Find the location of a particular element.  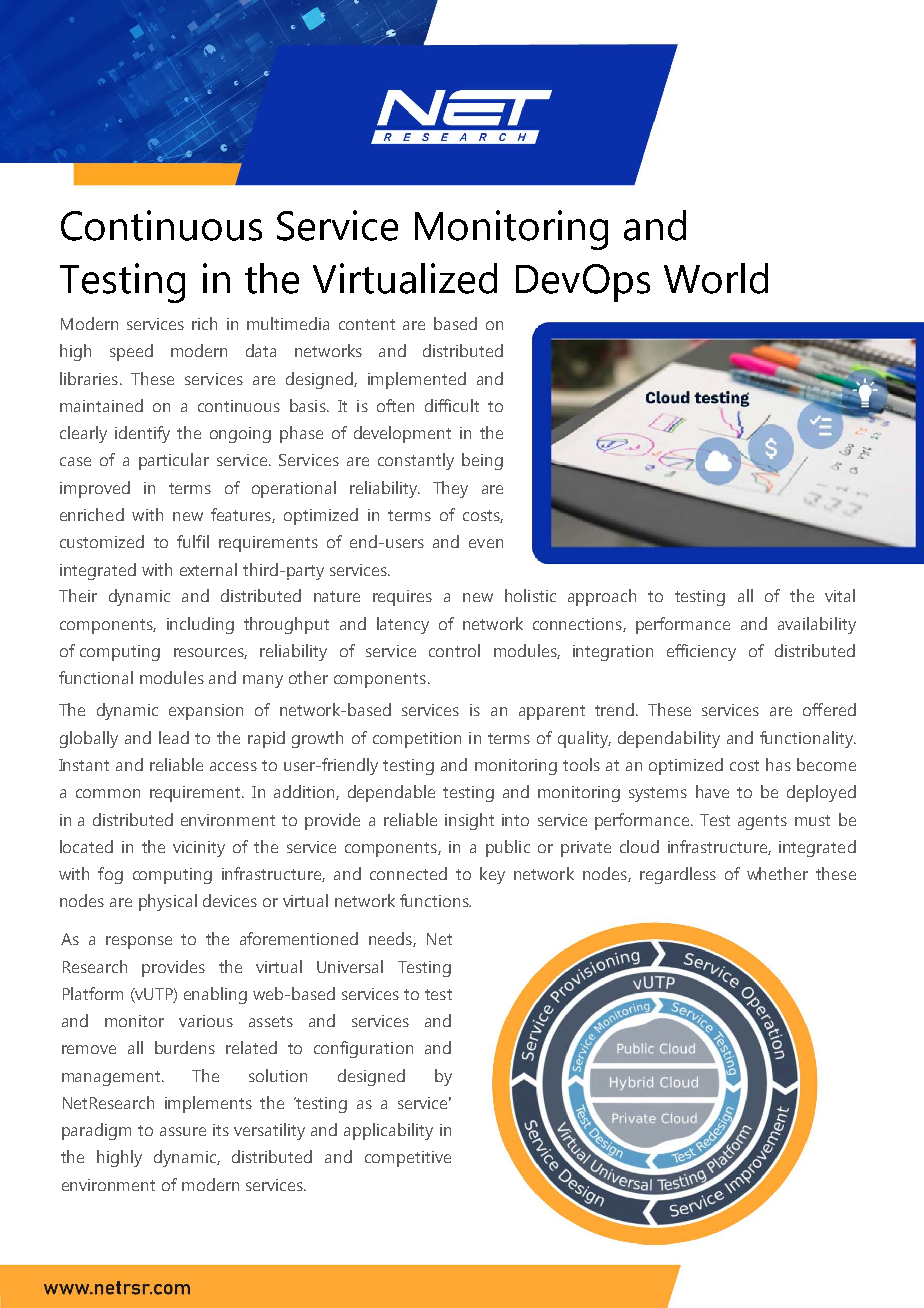

World is located at coordinates (716, 278).
